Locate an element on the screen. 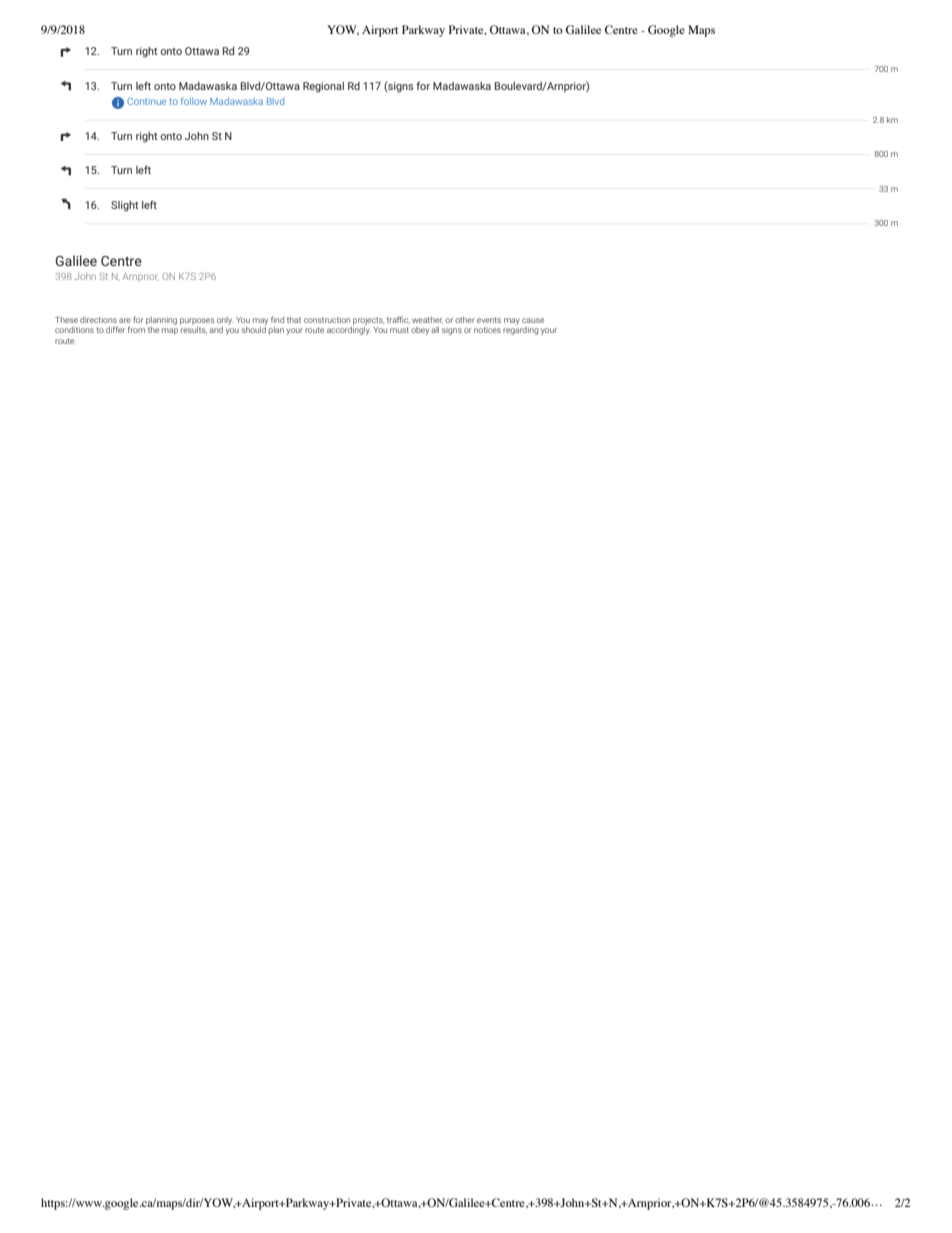 This screenshot has width=952, height=1233. follow is located at coordinates (194, 101).
